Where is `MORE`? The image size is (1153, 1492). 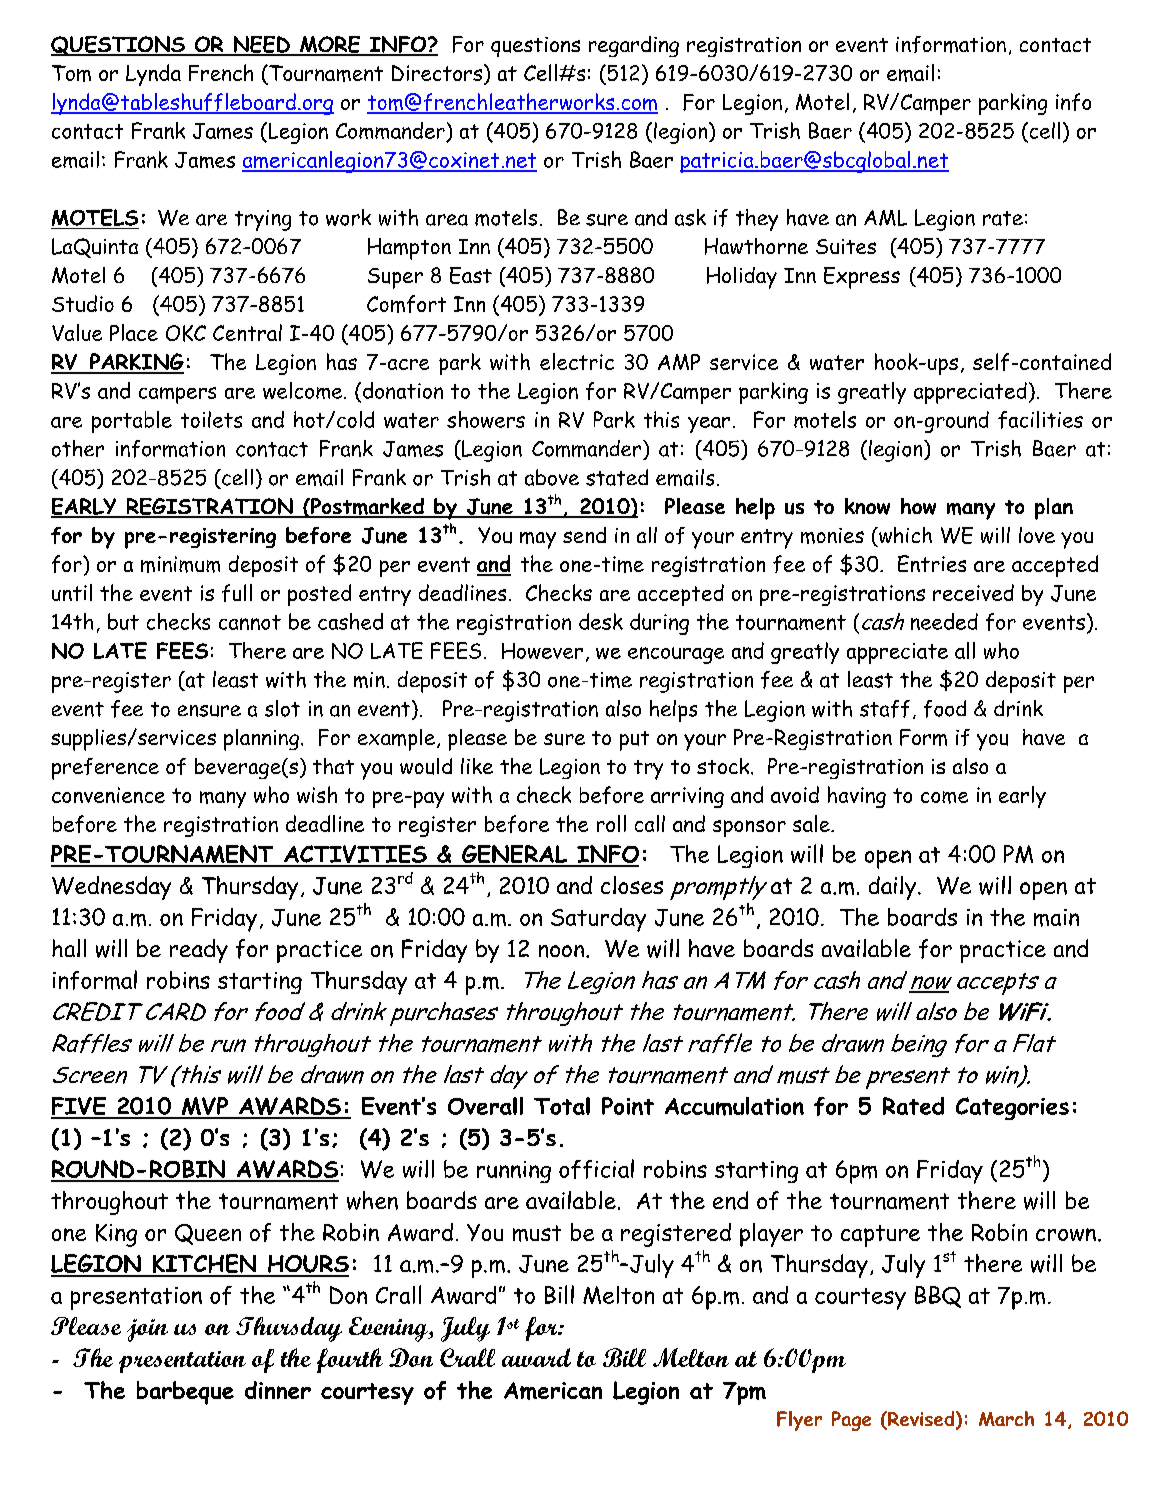 MORE is located at coordinates (330, 45).
